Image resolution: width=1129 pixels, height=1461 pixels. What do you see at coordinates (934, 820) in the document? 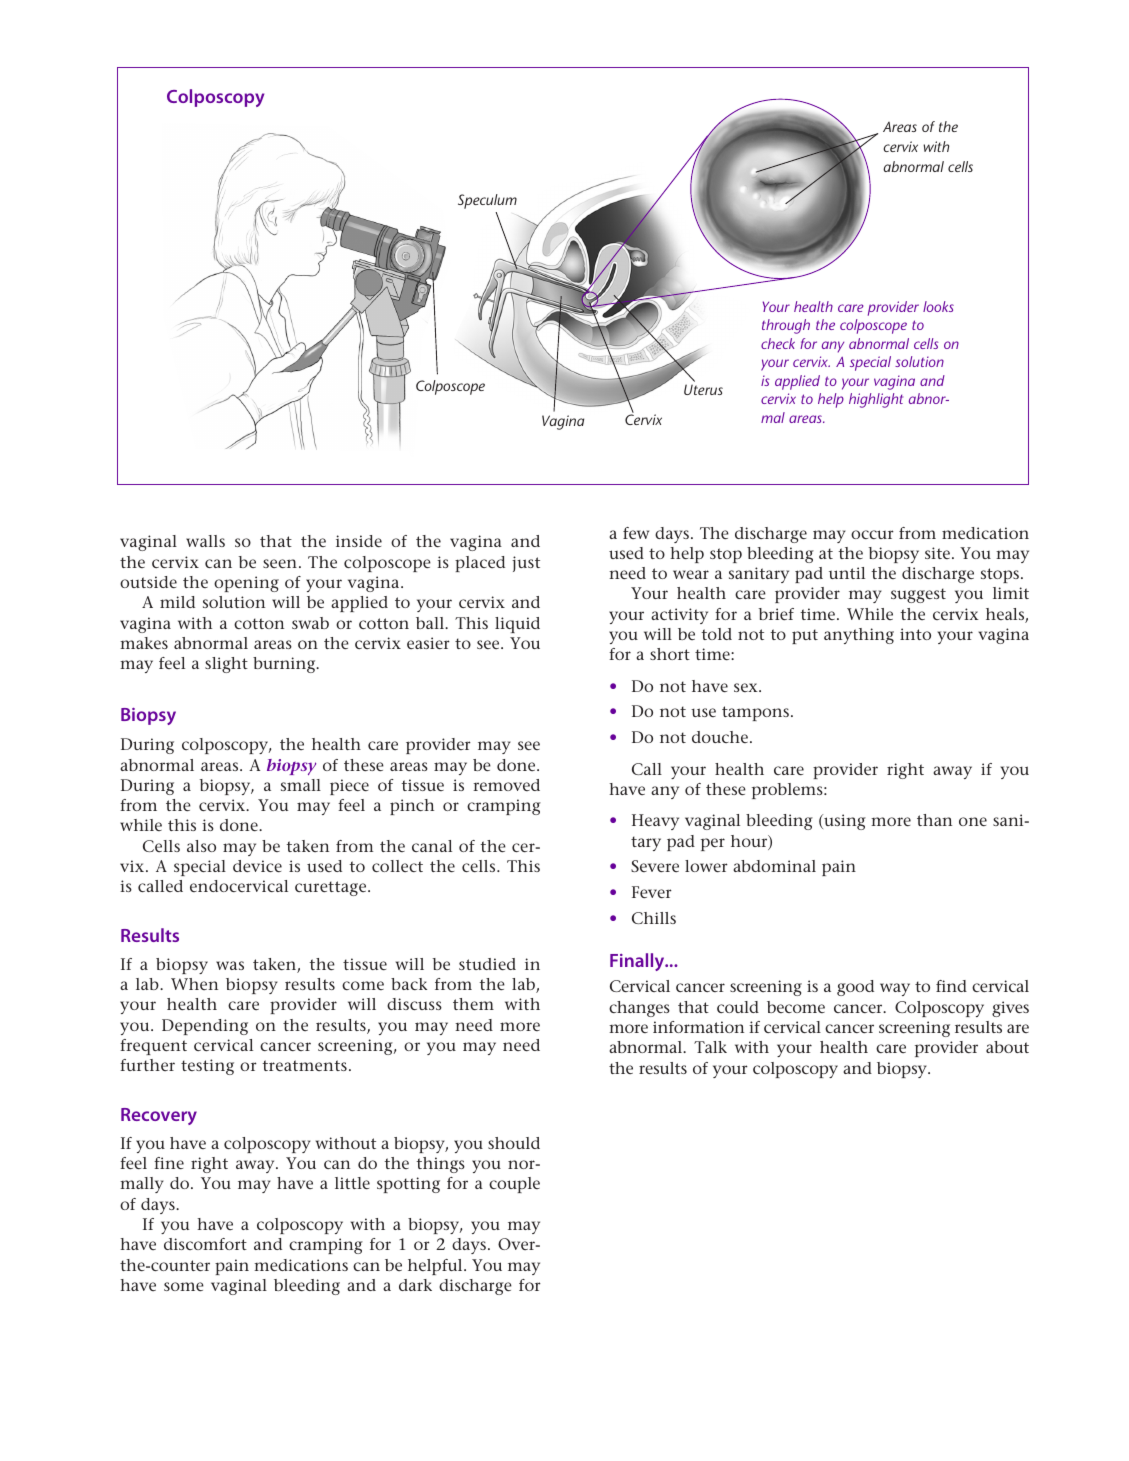
I see `than` at bounding box center [934, 820].
